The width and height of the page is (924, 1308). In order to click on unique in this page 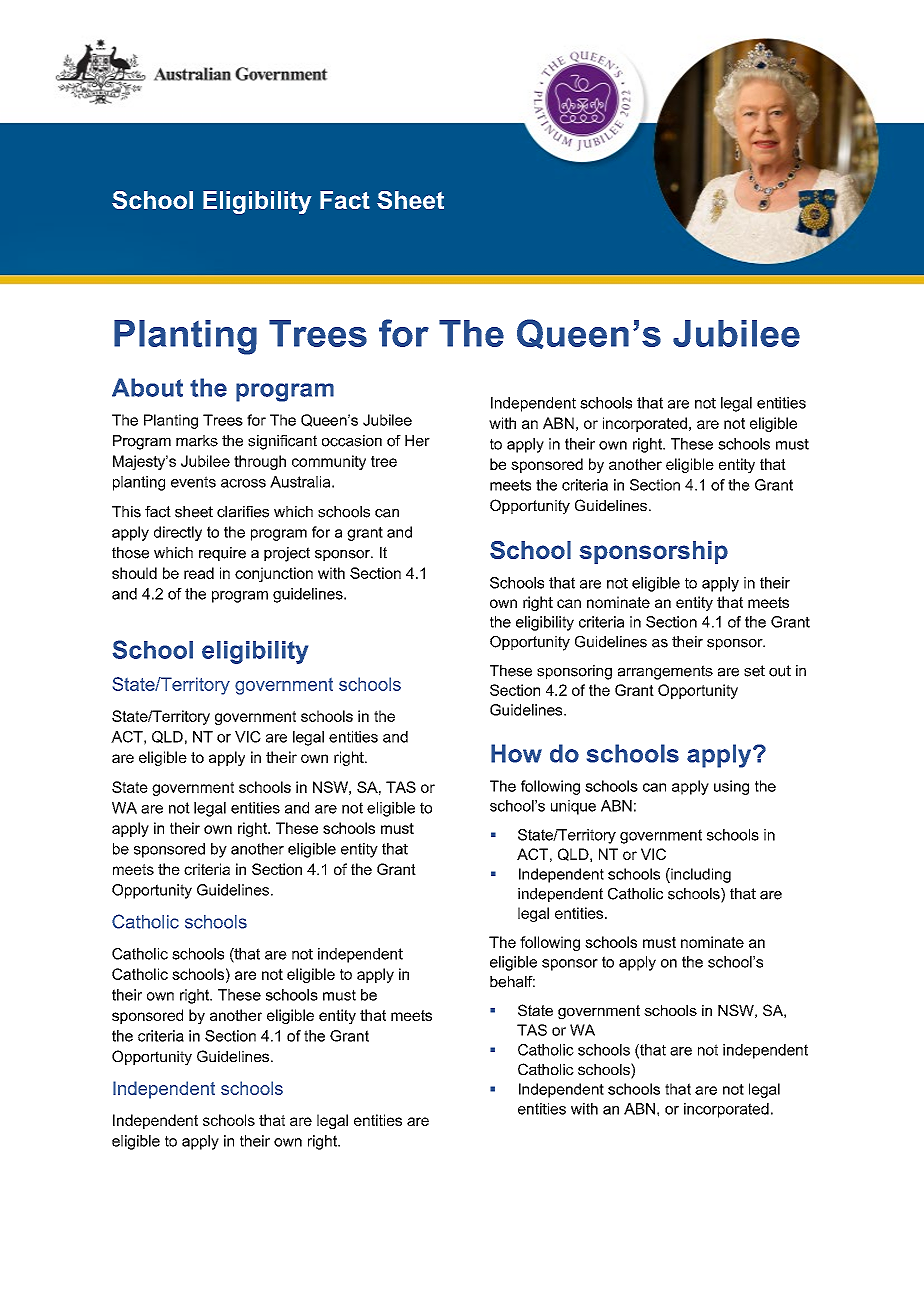, I will do `click(573, 807)`.
